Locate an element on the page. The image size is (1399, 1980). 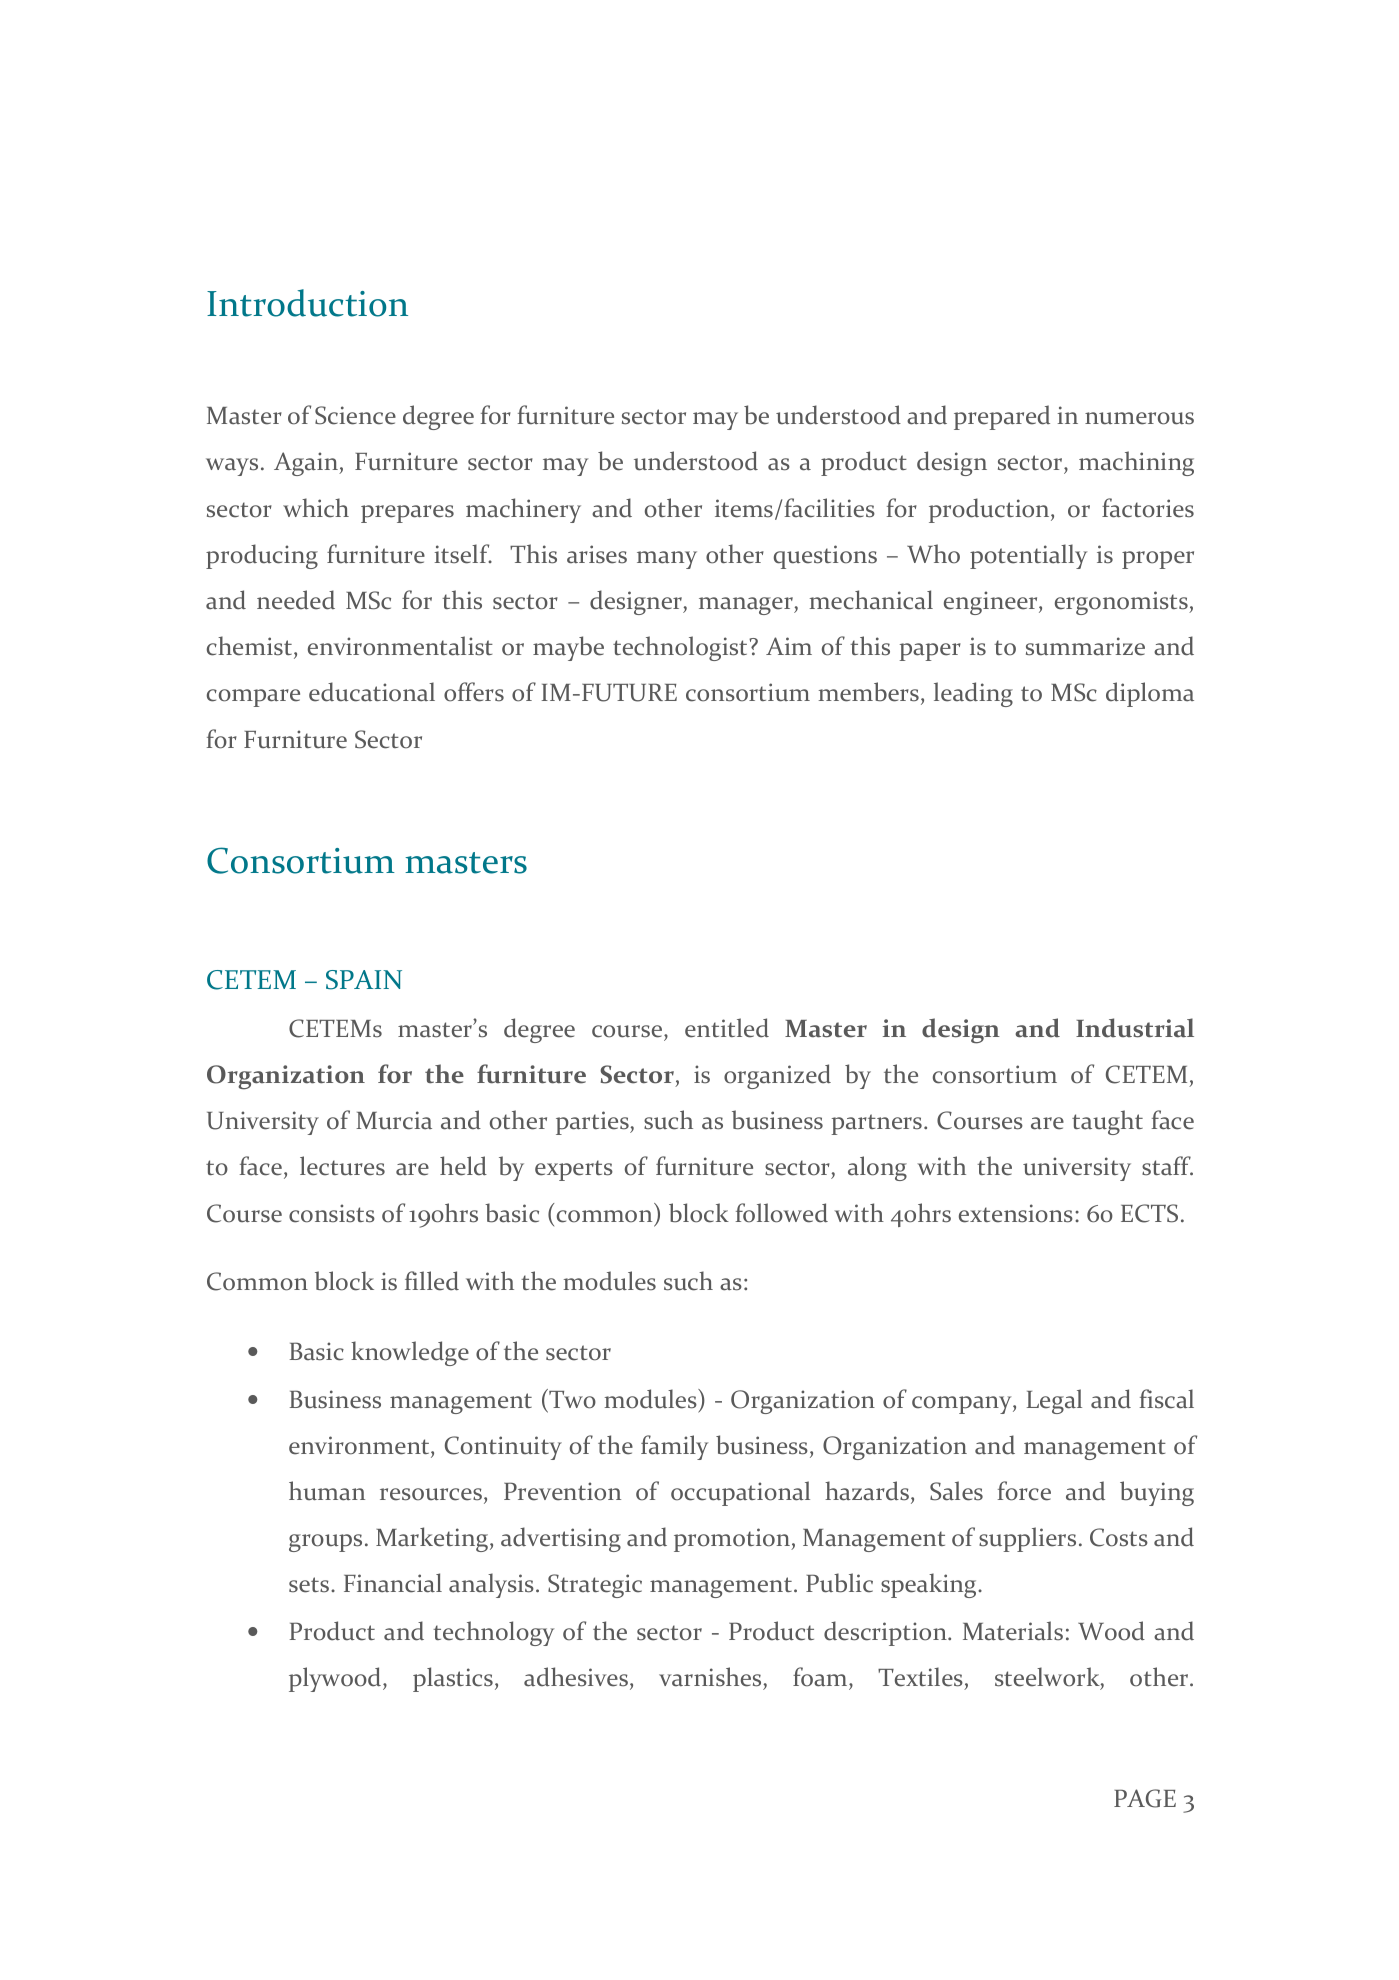
many is located at coordinates (667, 560).
